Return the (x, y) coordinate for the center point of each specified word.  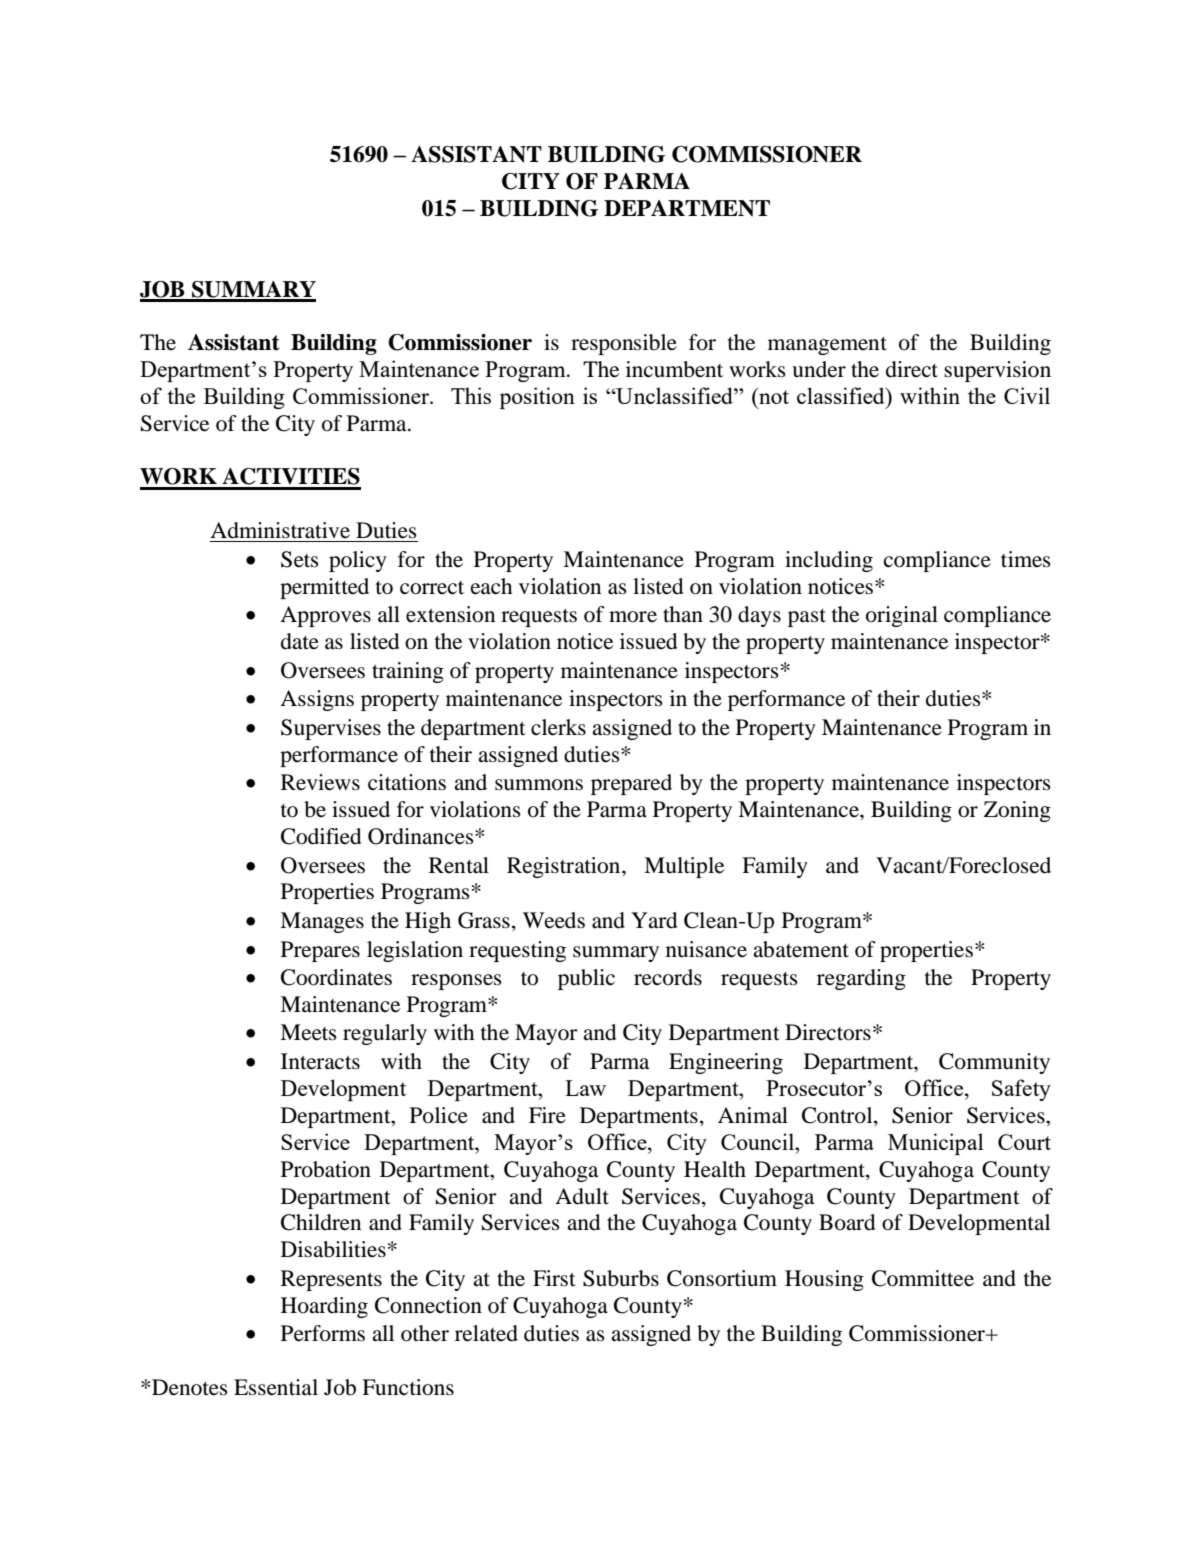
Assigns (317, 700)
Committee (923, 1278)
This (471, 395)
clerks (558, 727)
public (586, 979)
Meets (308, 1032)
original (902, 616)
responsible (624, 344)
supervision (997, 371)
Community (994, 1063)
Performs (323, 1333)
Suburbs (621, 1278)
